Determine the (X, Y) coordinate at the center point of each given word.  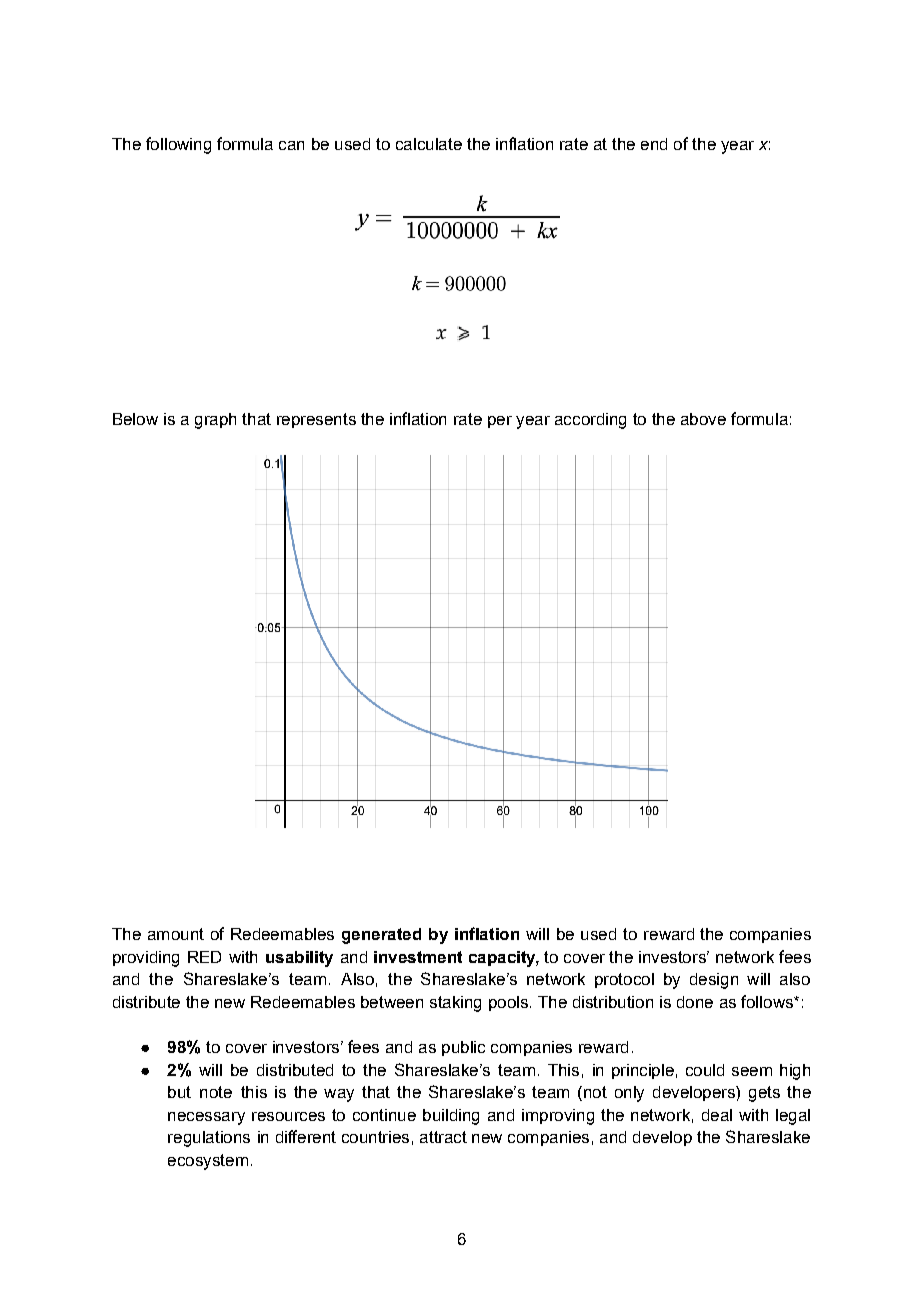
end (654, 144)
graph (215, 421)
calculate (429, 144)
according (590, 421)
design (714, 981)
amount (176, 934)
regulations (209, 1139)
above (703, 419)
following (178, 145)
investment (418, 957)
